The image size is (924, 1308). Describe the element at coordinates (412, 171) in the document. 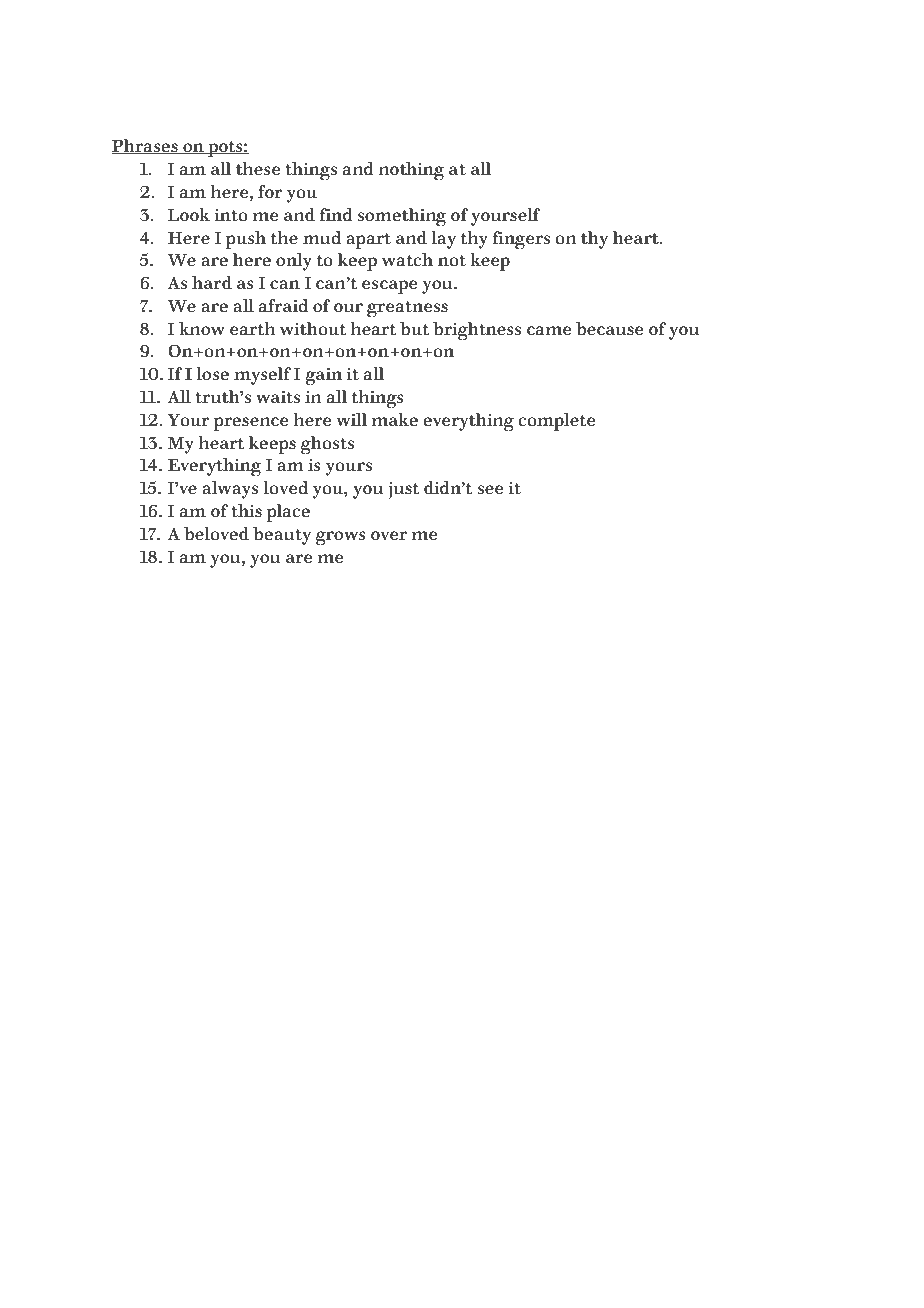

I see `nothing` at that location.
